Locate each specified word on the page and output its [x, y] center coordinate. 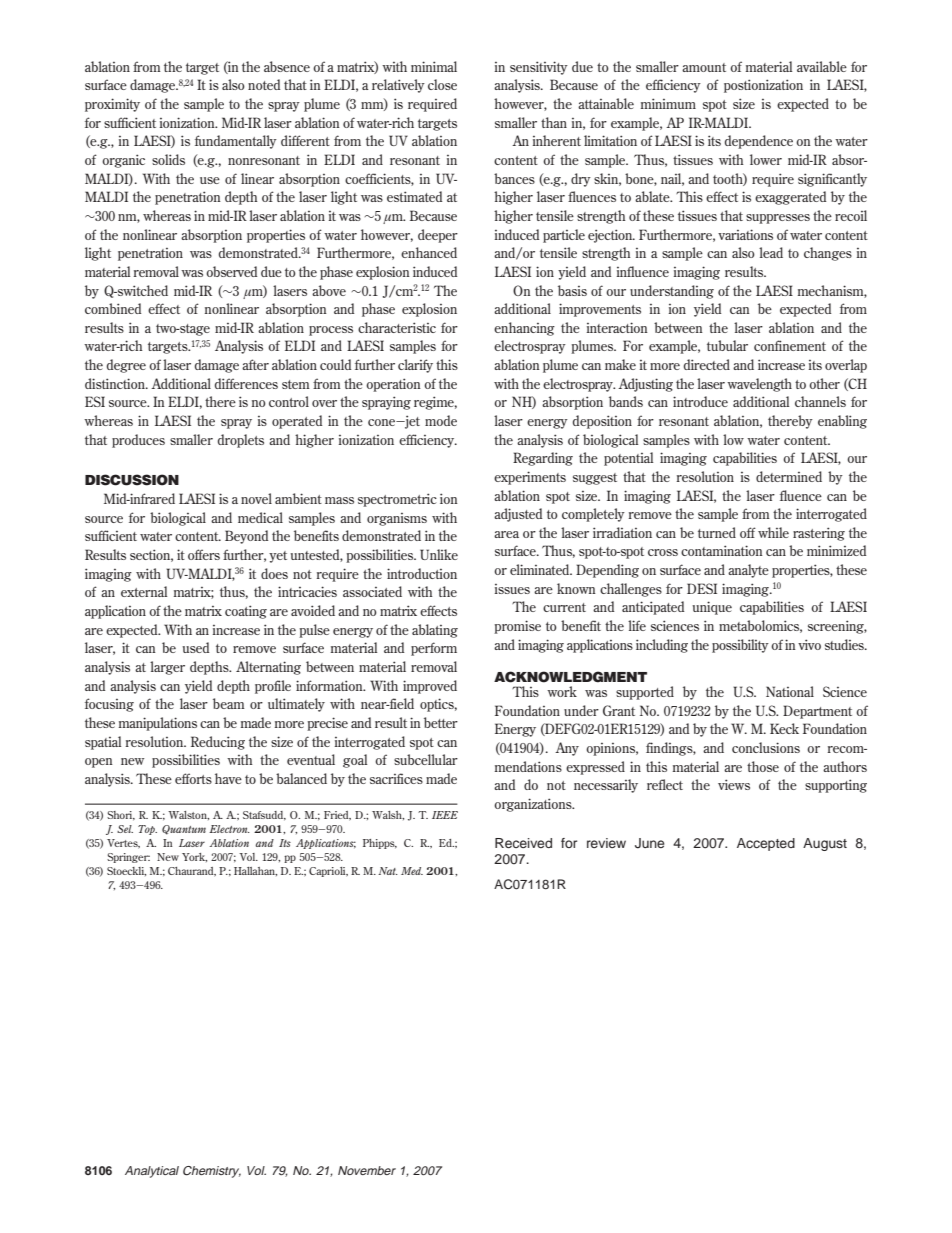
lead [771, 252]
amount [704, 67]
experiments [530, 478]
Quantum [184, 830]
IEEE [445, 815]
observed [231, 271]
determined [789, 476]
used [195, 647]
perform [434, 649]
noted [264, 84]
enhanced [429, 252]
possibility [740, 646]
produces [138, 441]
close [442, 84]
